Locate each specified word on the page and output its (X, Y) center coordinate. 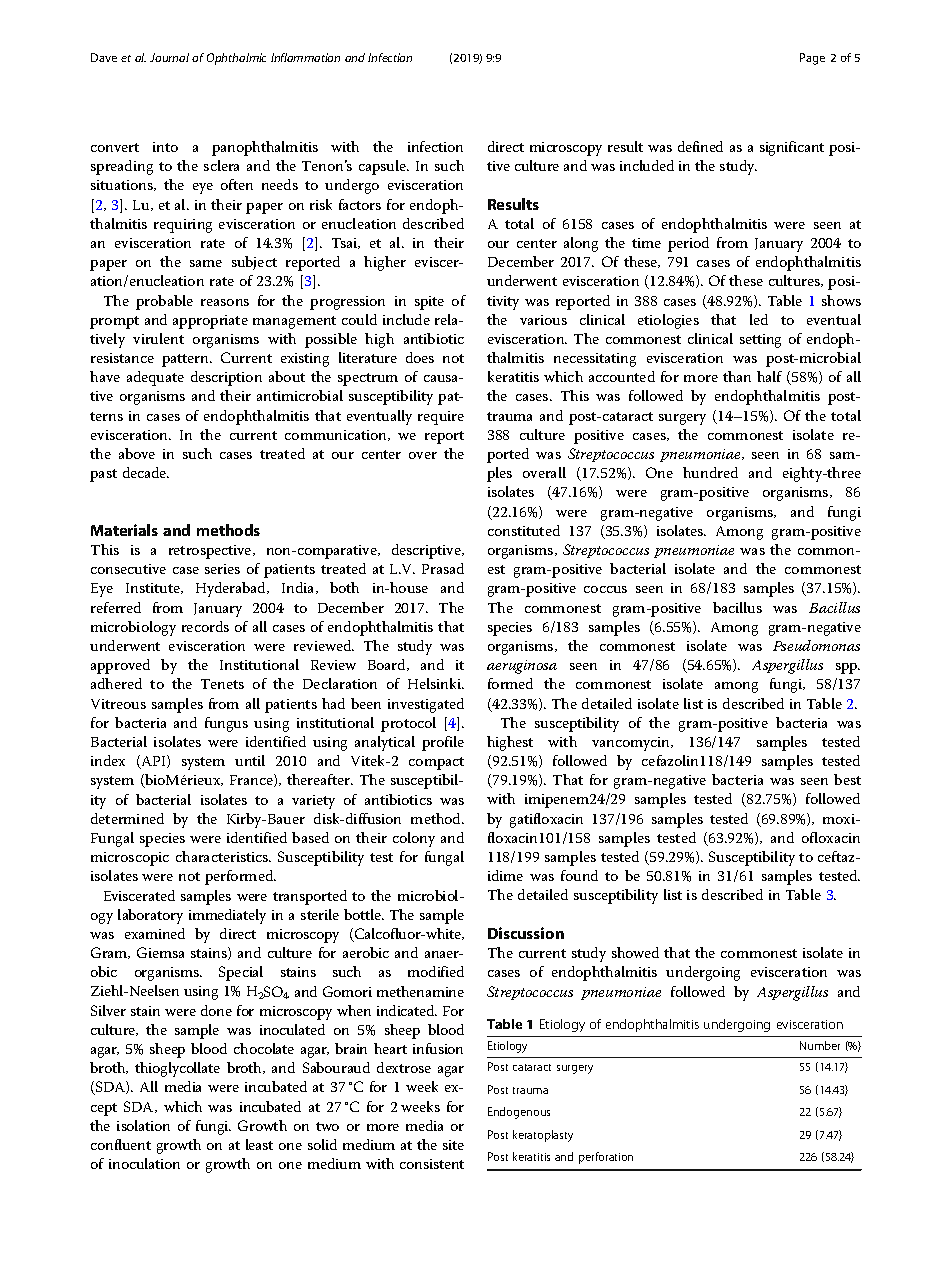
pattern (187, 360)
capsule (383, 167)
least (259, 1144)
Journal (169, 57)
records (205, 626)
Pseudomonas (816, 645)
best (847, 779)
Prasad (443, 568)
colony (414, 839)
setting (760, 341)
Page (812, 59)
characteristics (223, 856)
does (420, 357)
